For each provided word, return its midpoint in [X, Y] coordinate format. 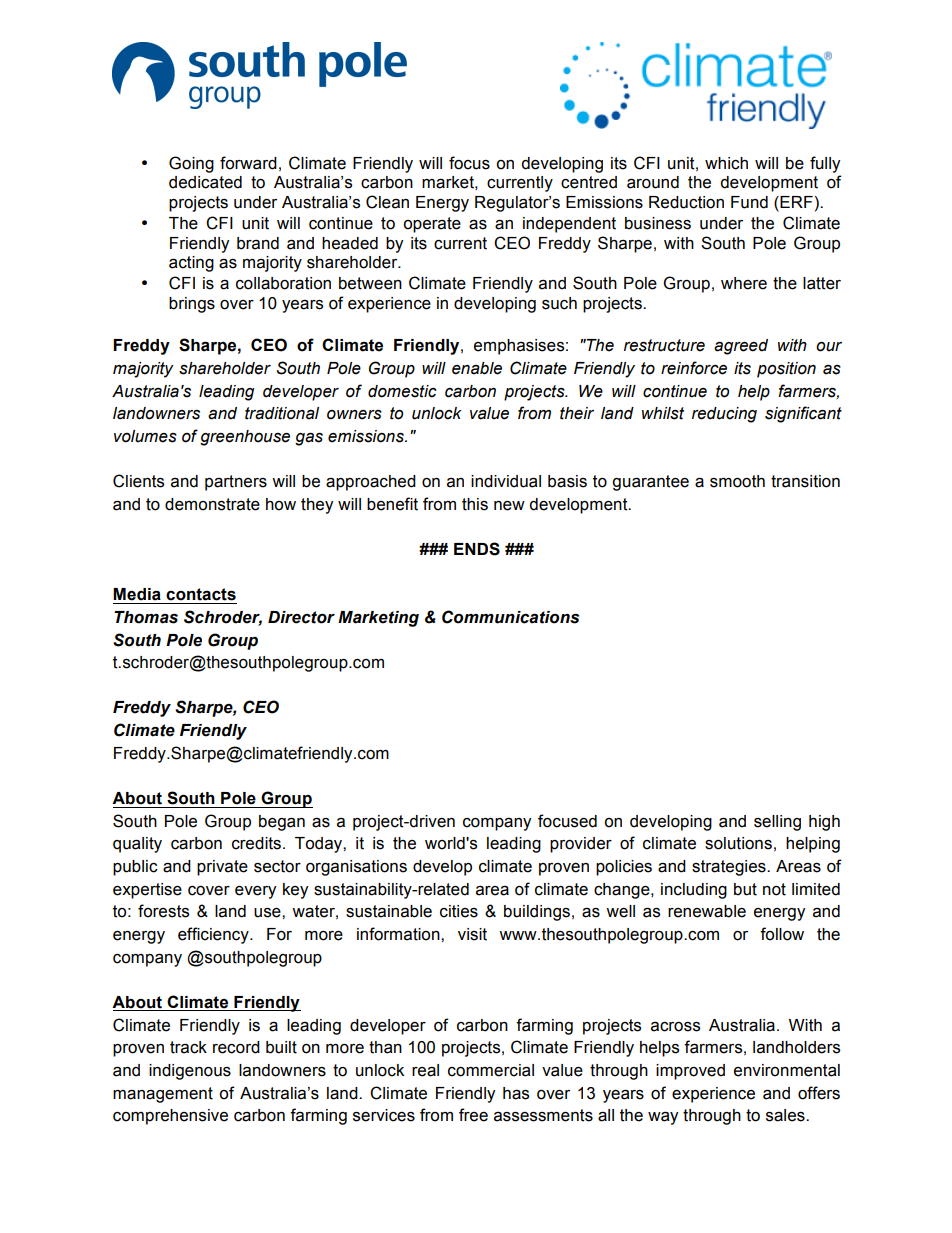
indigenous [190, 1072]
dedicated [205, 182]
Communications [510, 617]
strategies [730, 868]
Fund [749, 202]
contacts [201, 594]
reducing [724, 415]
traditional [282, 413]
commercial [491, 1070]
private [222, 868]
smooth [737, 481]
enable [477, 368]
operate [432, 225]
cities [459, 911]
